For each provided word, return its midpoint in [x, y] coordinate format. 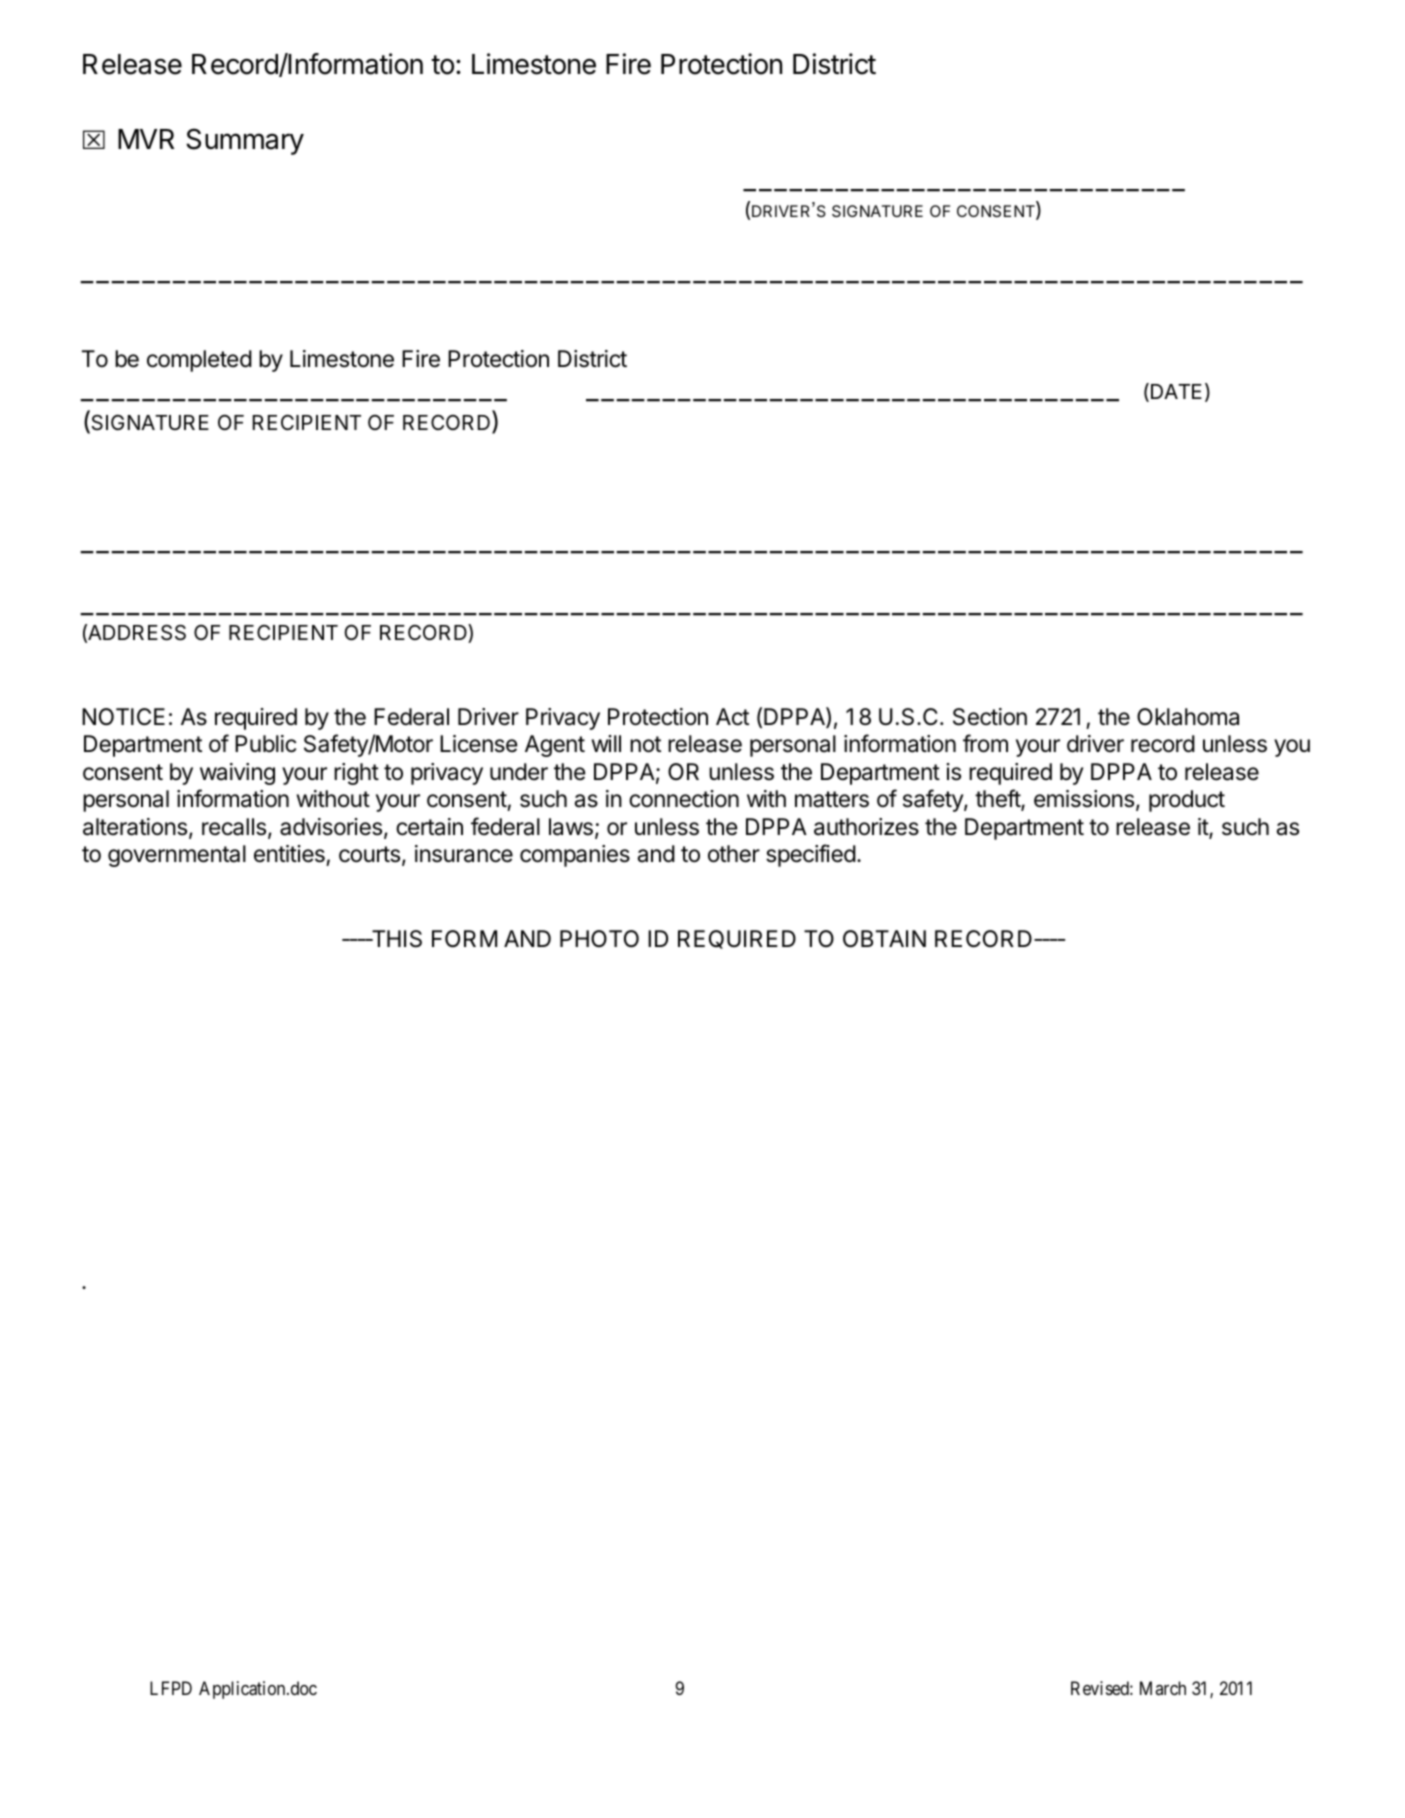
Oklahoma [1188, 717]
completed [199, 361]
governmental [177, 856]
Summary [245, 141]
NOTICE [123, 716]
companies [575, 856]
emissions [1084, 799]
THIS [396, 939]
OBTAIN [884, 939]
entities [289, 854]
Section [990, 717]
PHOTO [599, 938]
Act [732, 717]
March [1163, 1688]
